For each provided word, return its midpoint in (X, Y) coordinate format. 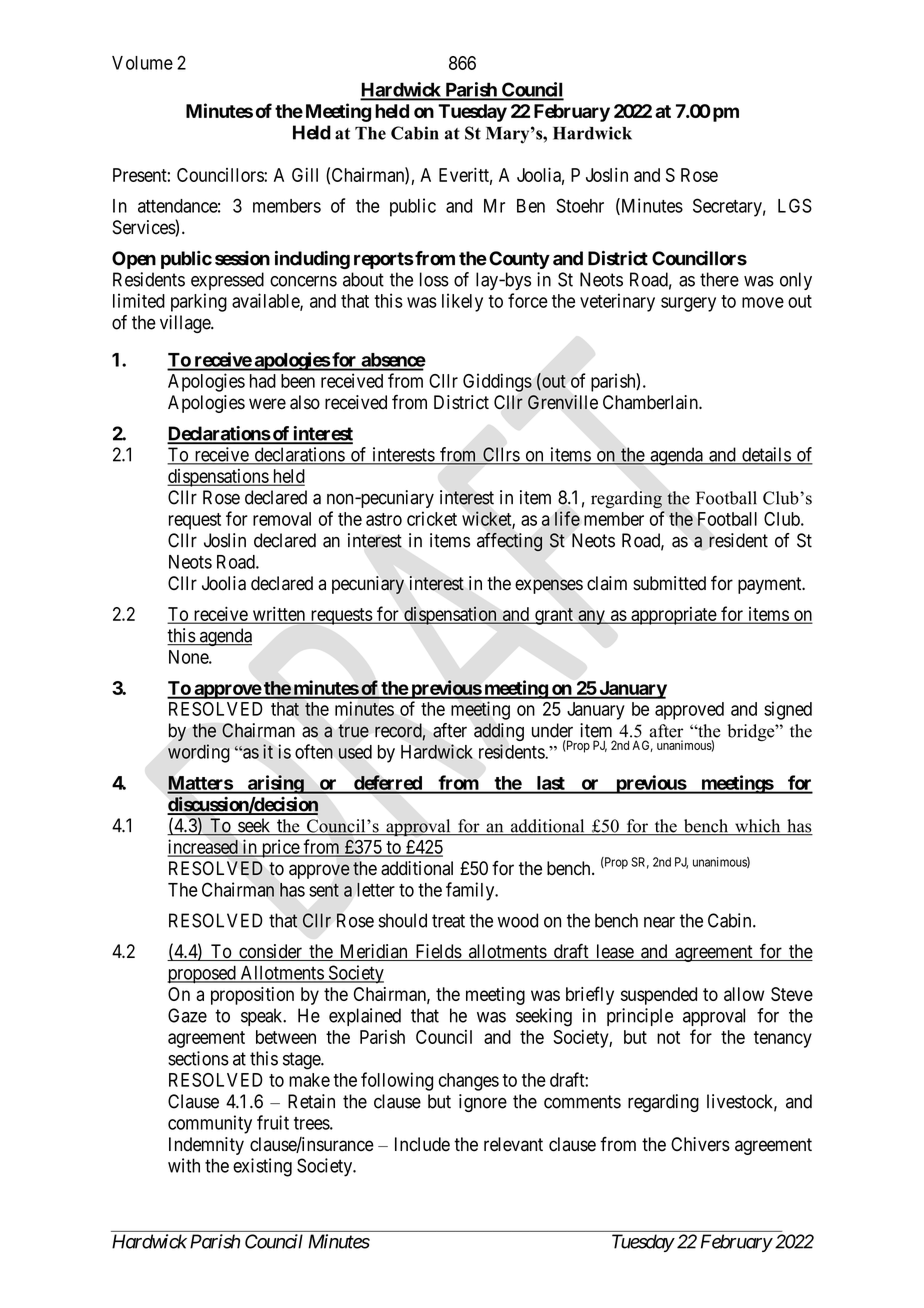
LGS (795, 205)
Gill (305, 175)
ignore (483, 1103)
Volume (142, 63)
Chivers (700, 1144)
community (210, 1124)
